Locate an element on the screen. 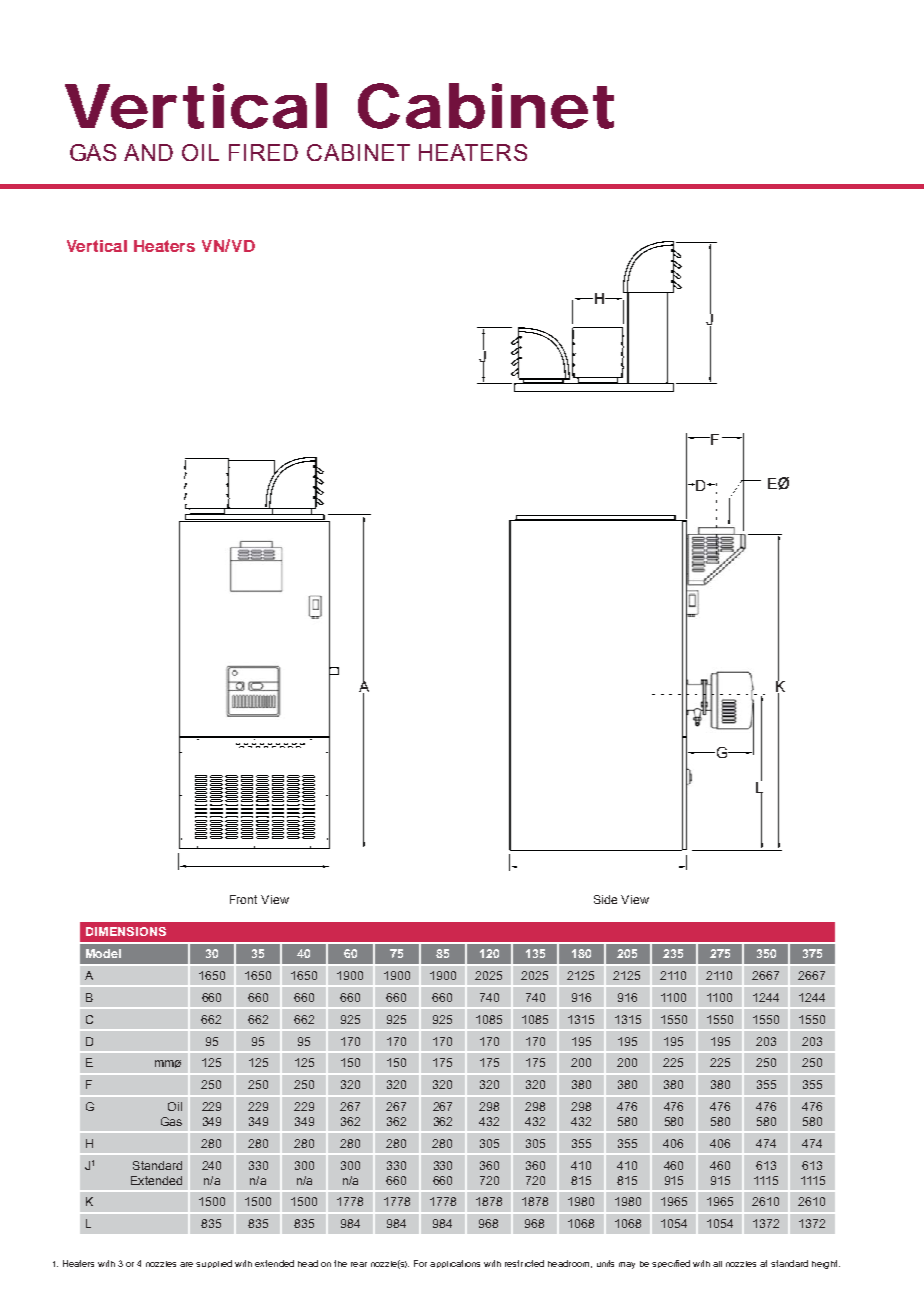 The width and height of the screenshot is (924, 1308). all is located at coordinates (717, 1264).
